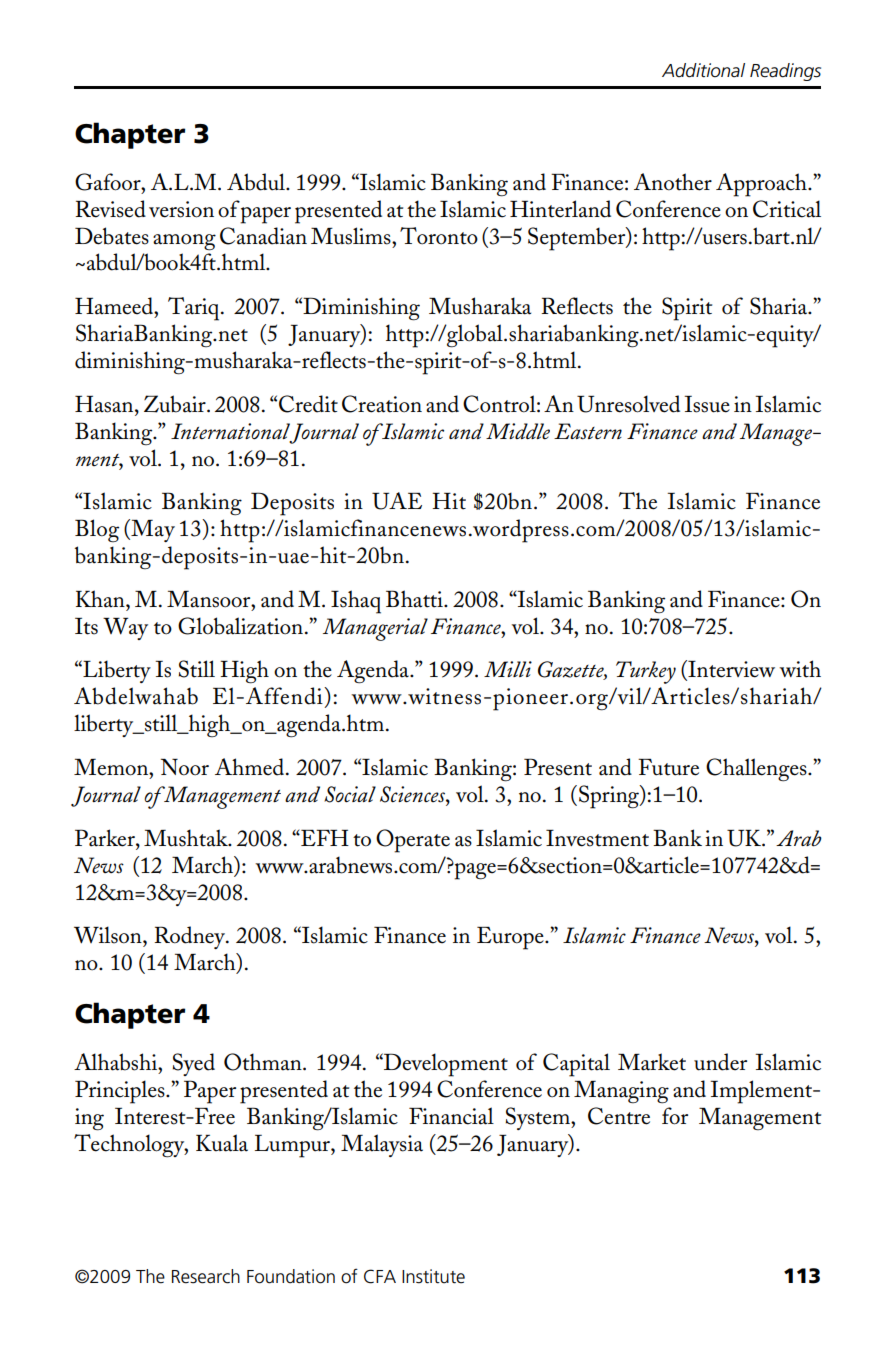 The height and width of the page is (1345, 896). What do you see at coordinates (707, 404) in the page?
I see `Issue` at bounding box center [707, 404].
